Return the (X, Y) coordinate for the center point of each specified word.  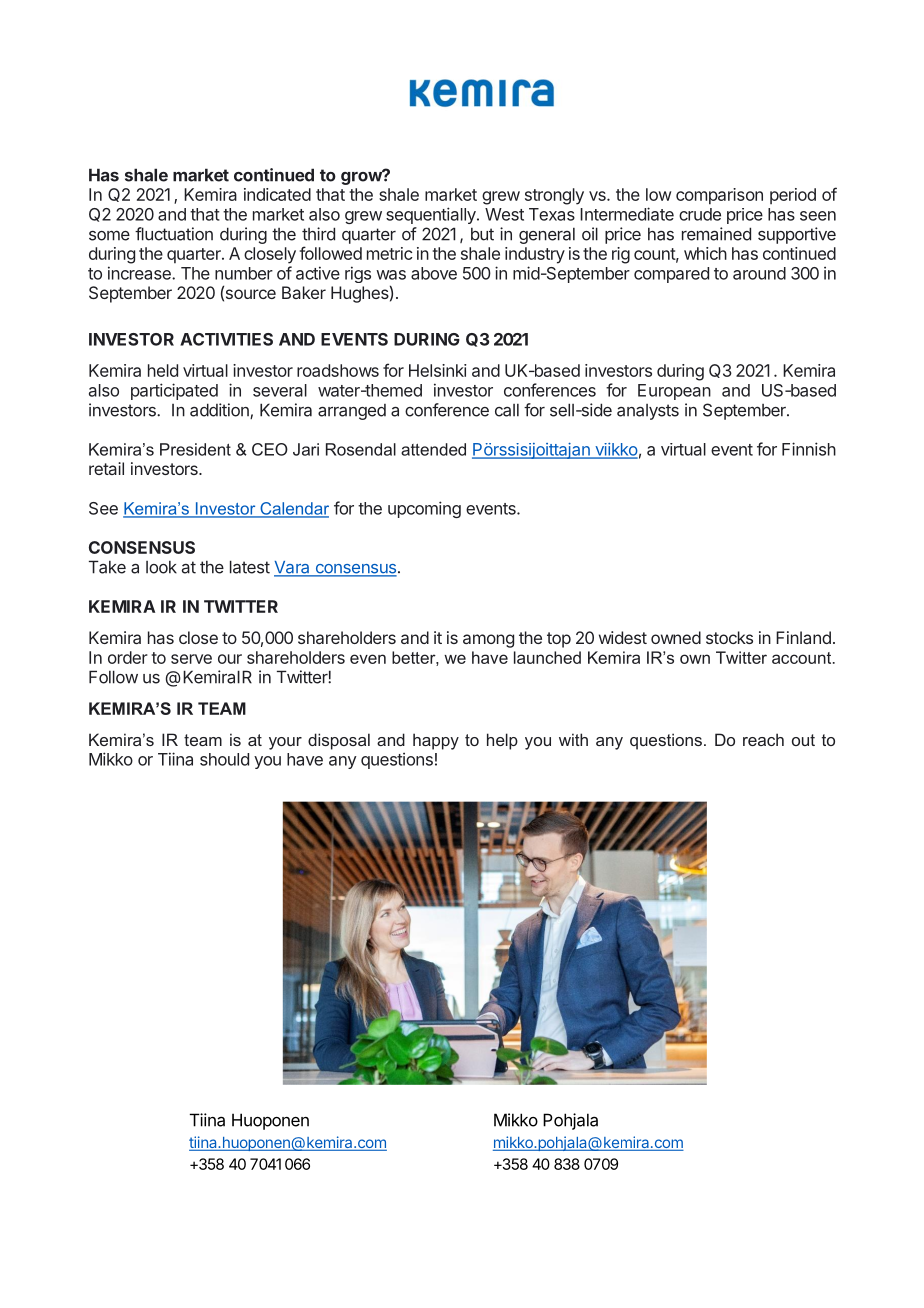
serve (191, 659)
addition (220, 411)
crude (700, 214)
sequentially (432, 215)
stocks (729, 637)
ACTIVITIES (226, 339)
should (224, 759)
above (434, 273)
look (161, 567)
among (488, 641)
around (759, 273)
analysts (648, 412)
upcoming (424, 509)
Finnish (809, 449)
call (507, 410)
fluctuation (174, 234)
